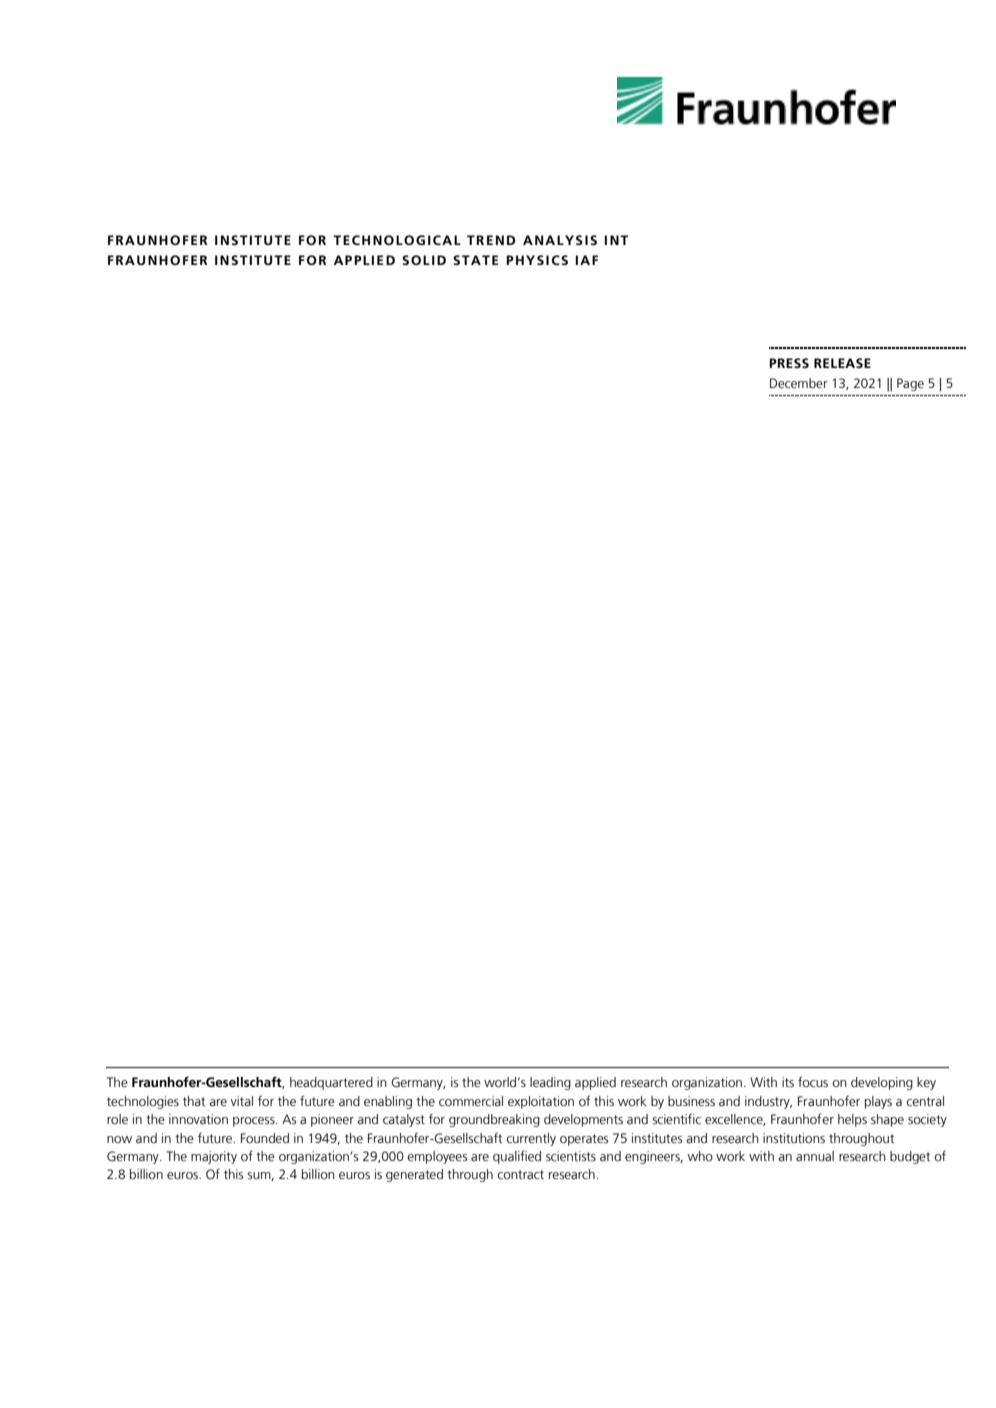 This screenshot has width=996, height=1408. Describe the element at coordinates (799, 383) in the screenshot. I see `December` at that location.
